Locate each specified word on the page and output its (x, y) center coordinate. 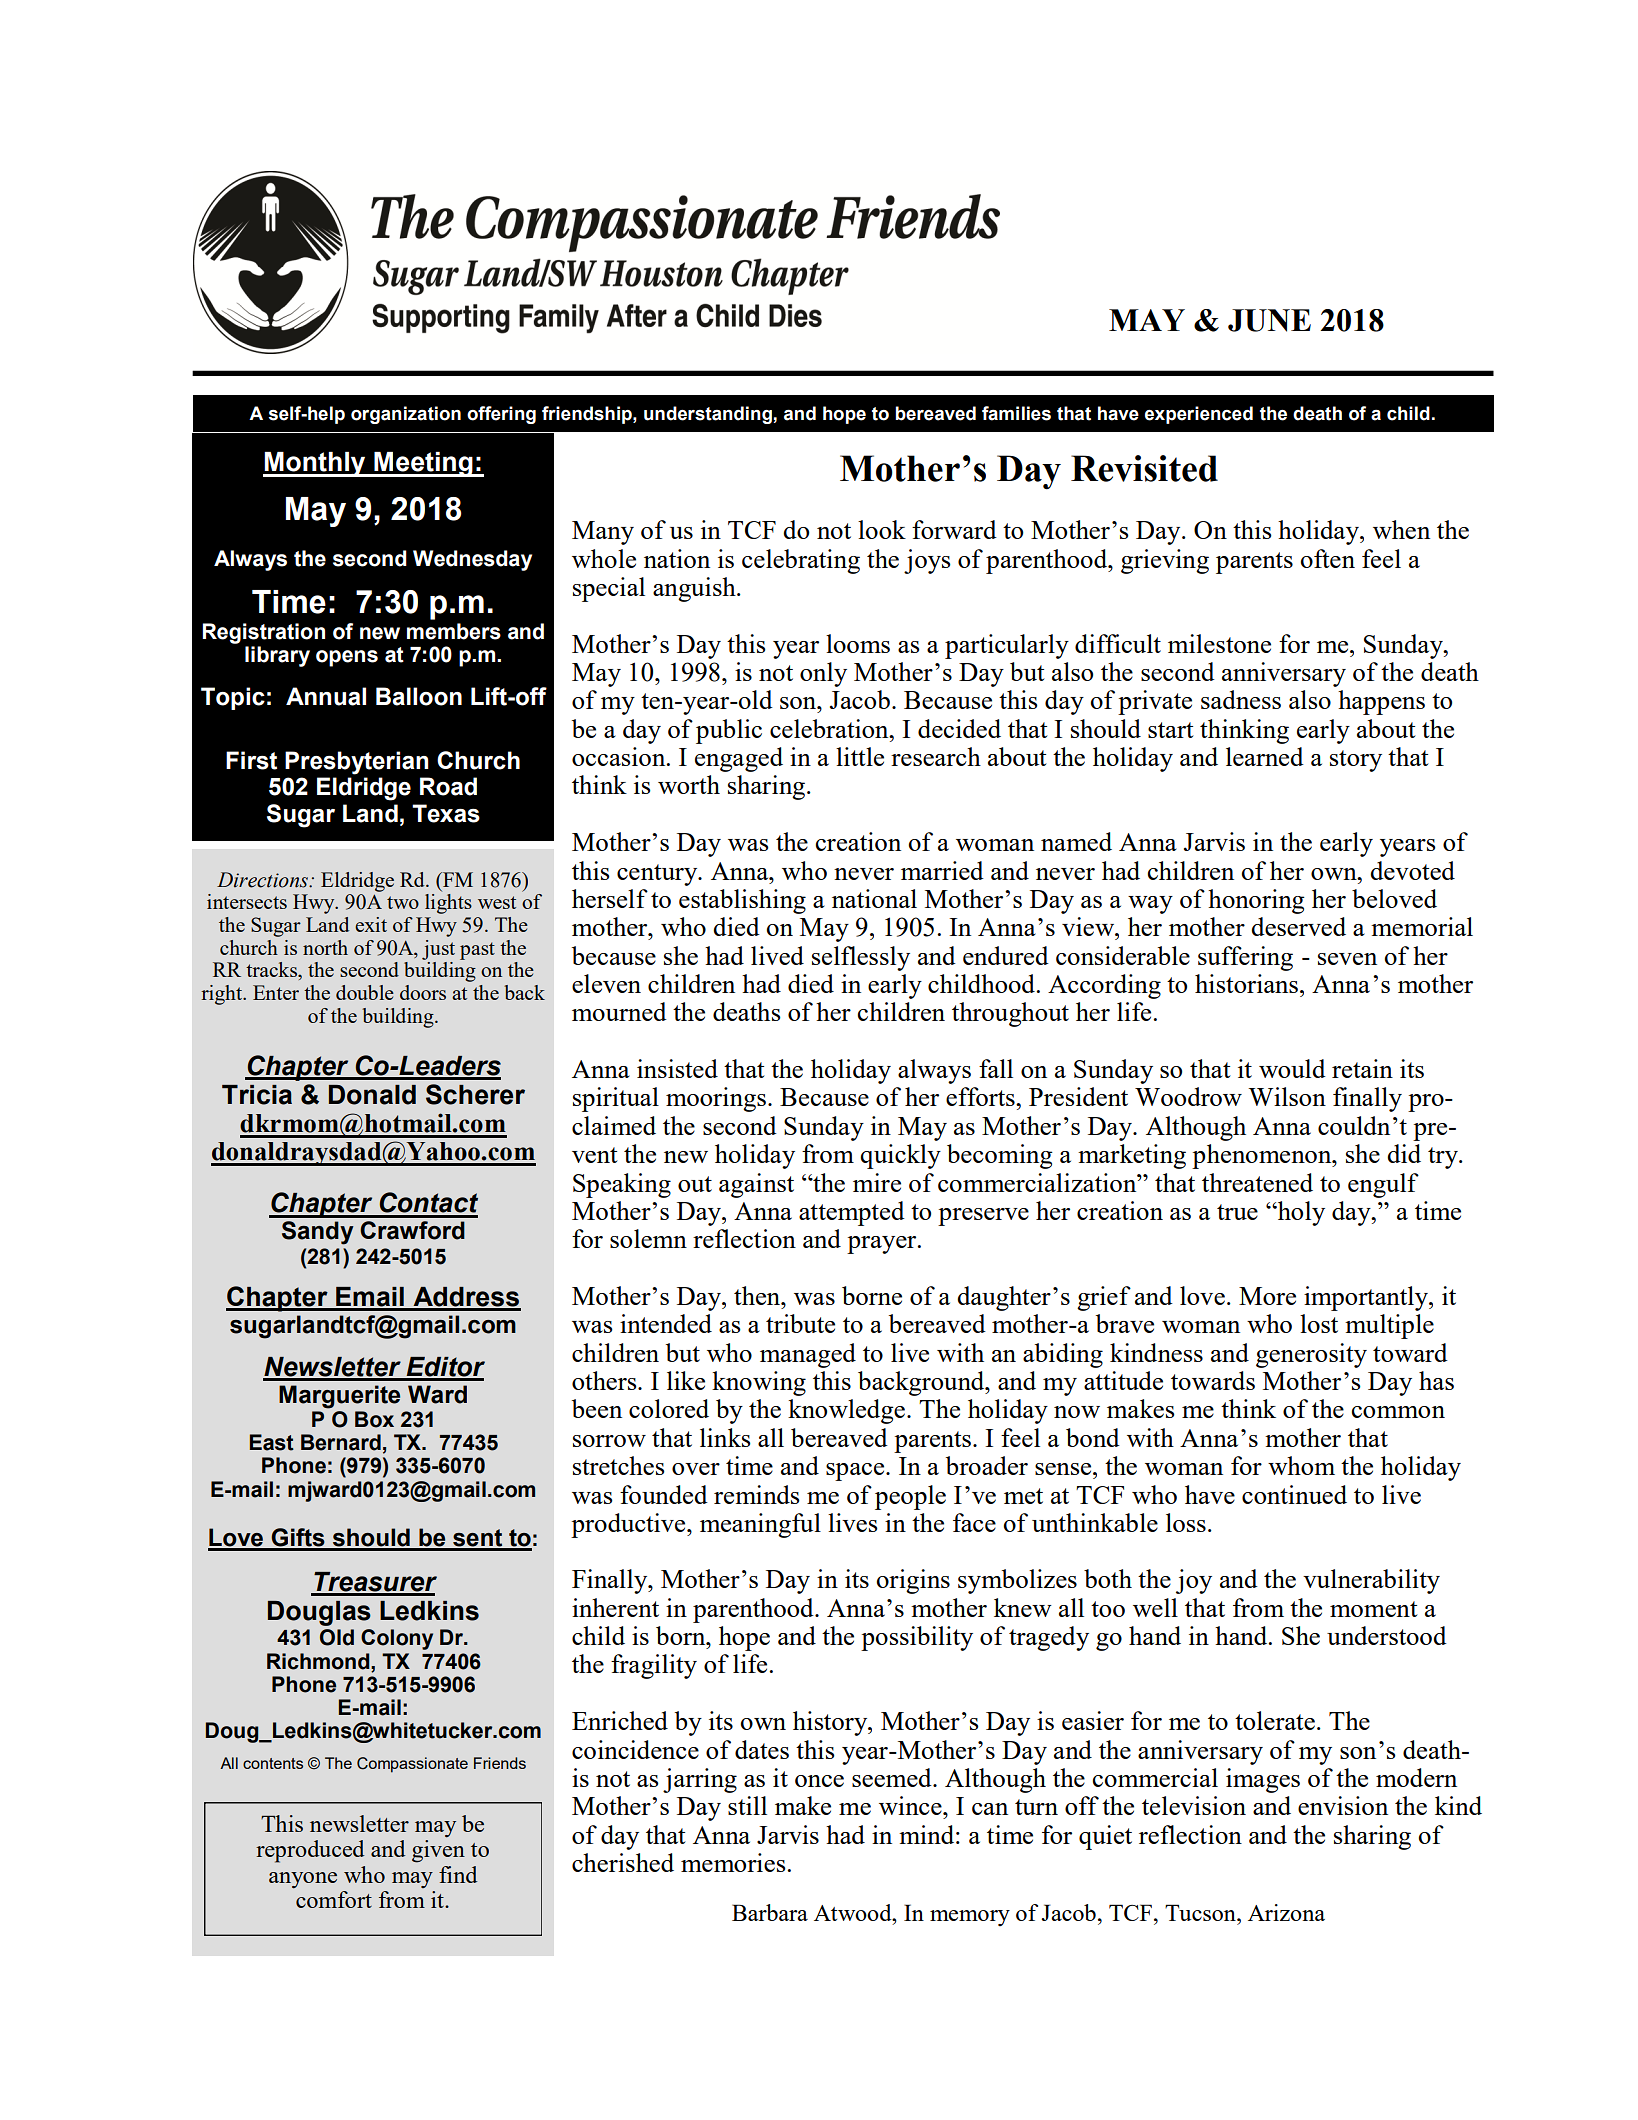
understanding (709, 415)
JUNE (1269, 320)
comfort (334, 1899)
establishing (742, 901)
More (1267, 1296)
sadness (1241, 699)
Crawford (412, 1230)
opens (347, 658)
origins (913, 1581)
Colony (397, 1639)
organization (406, 415)
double (365, 992)
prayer (883, 1245)
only (823, 674)
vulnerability (1371, 1581)
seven (1347, 959)
